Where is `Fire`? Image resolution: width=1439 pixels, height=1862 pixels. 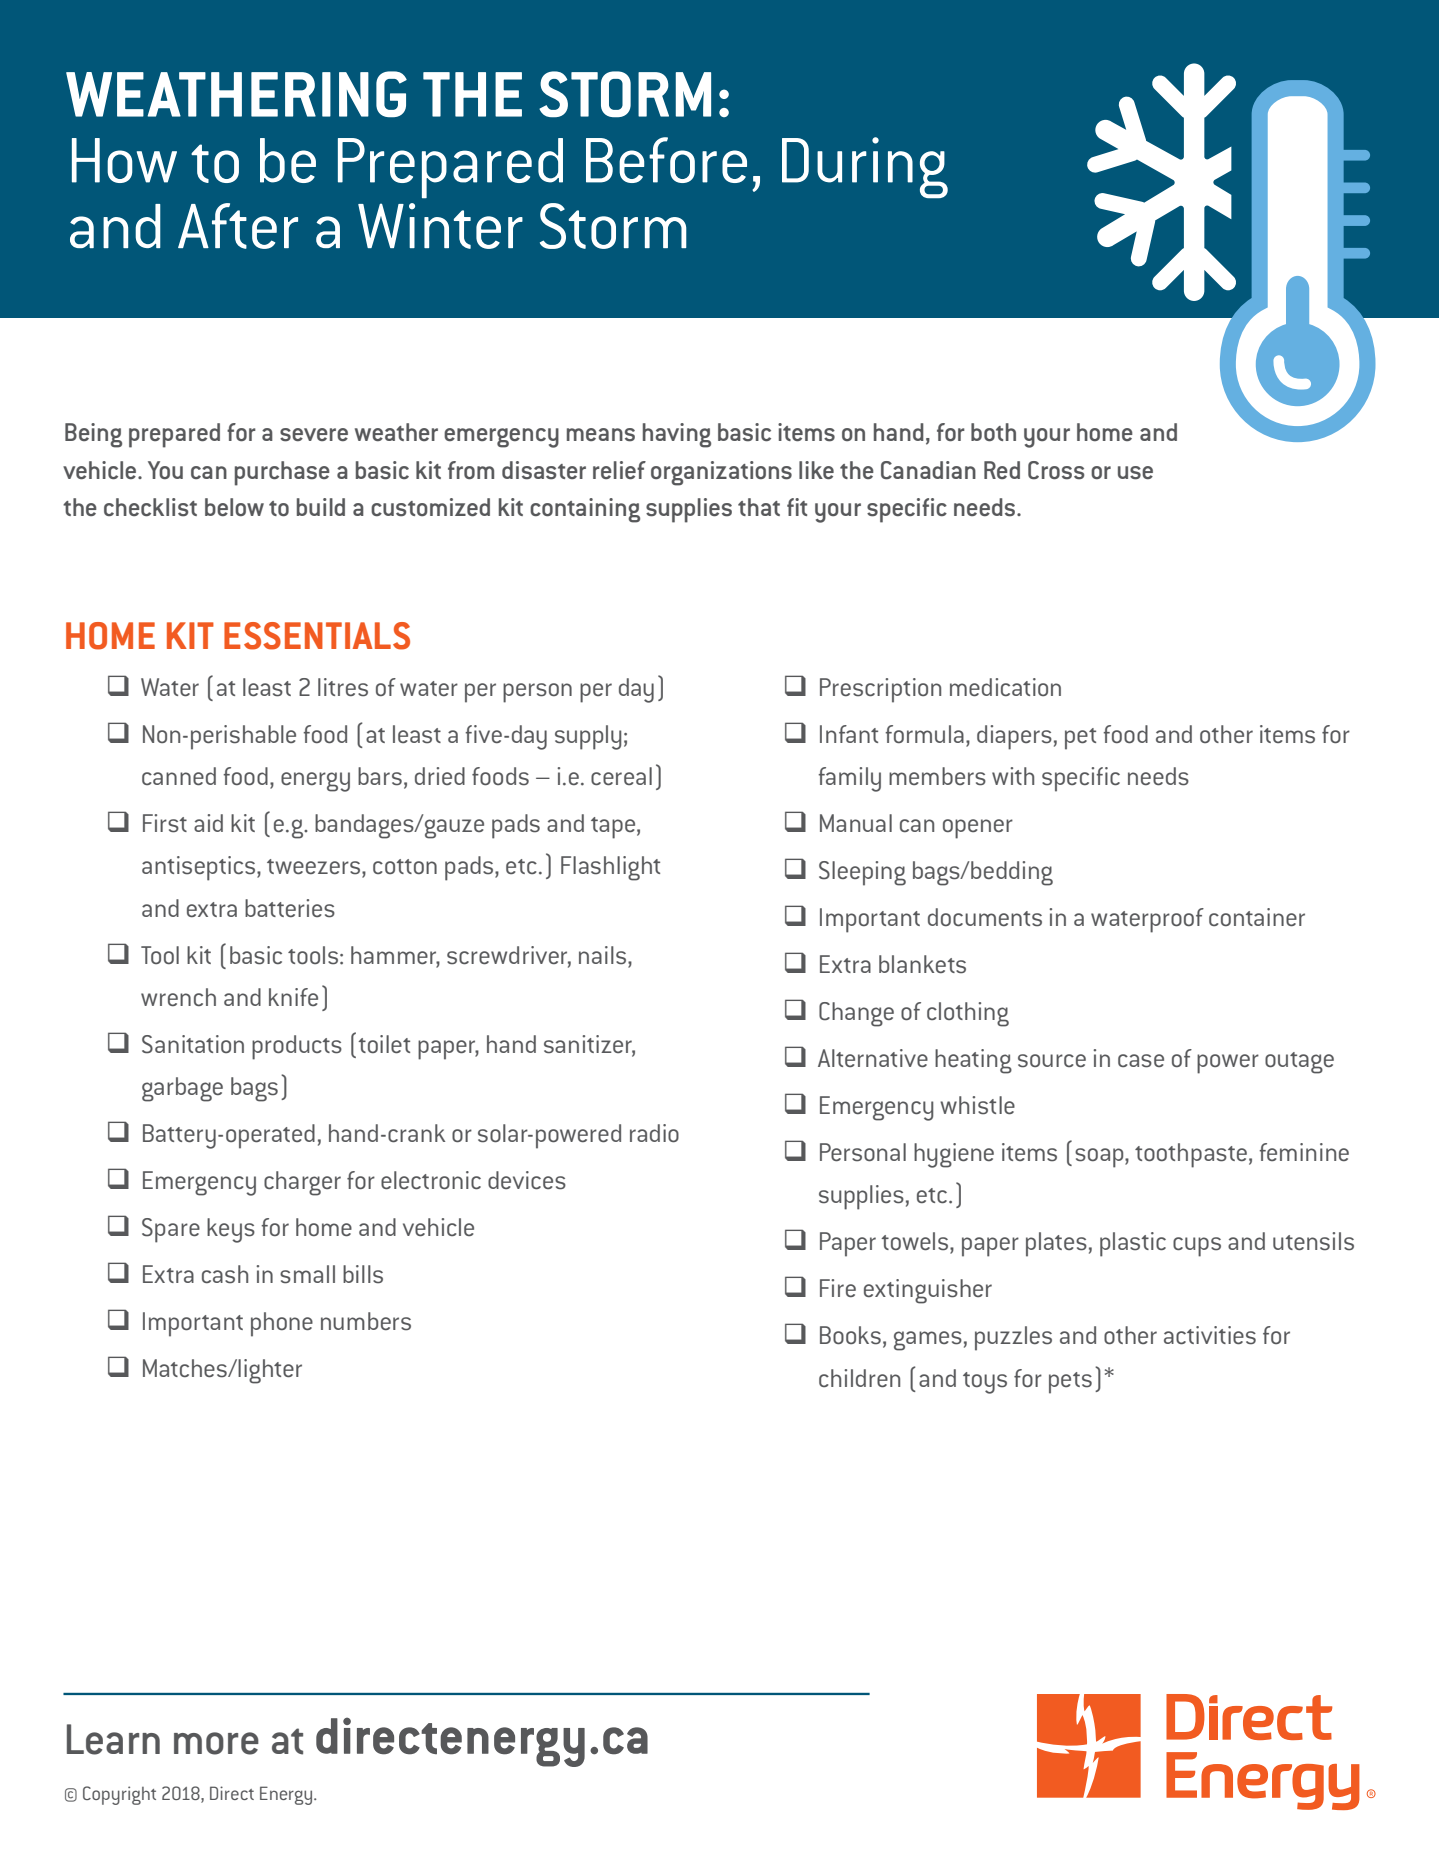 Fire is located at coordinates (838, 1288).
